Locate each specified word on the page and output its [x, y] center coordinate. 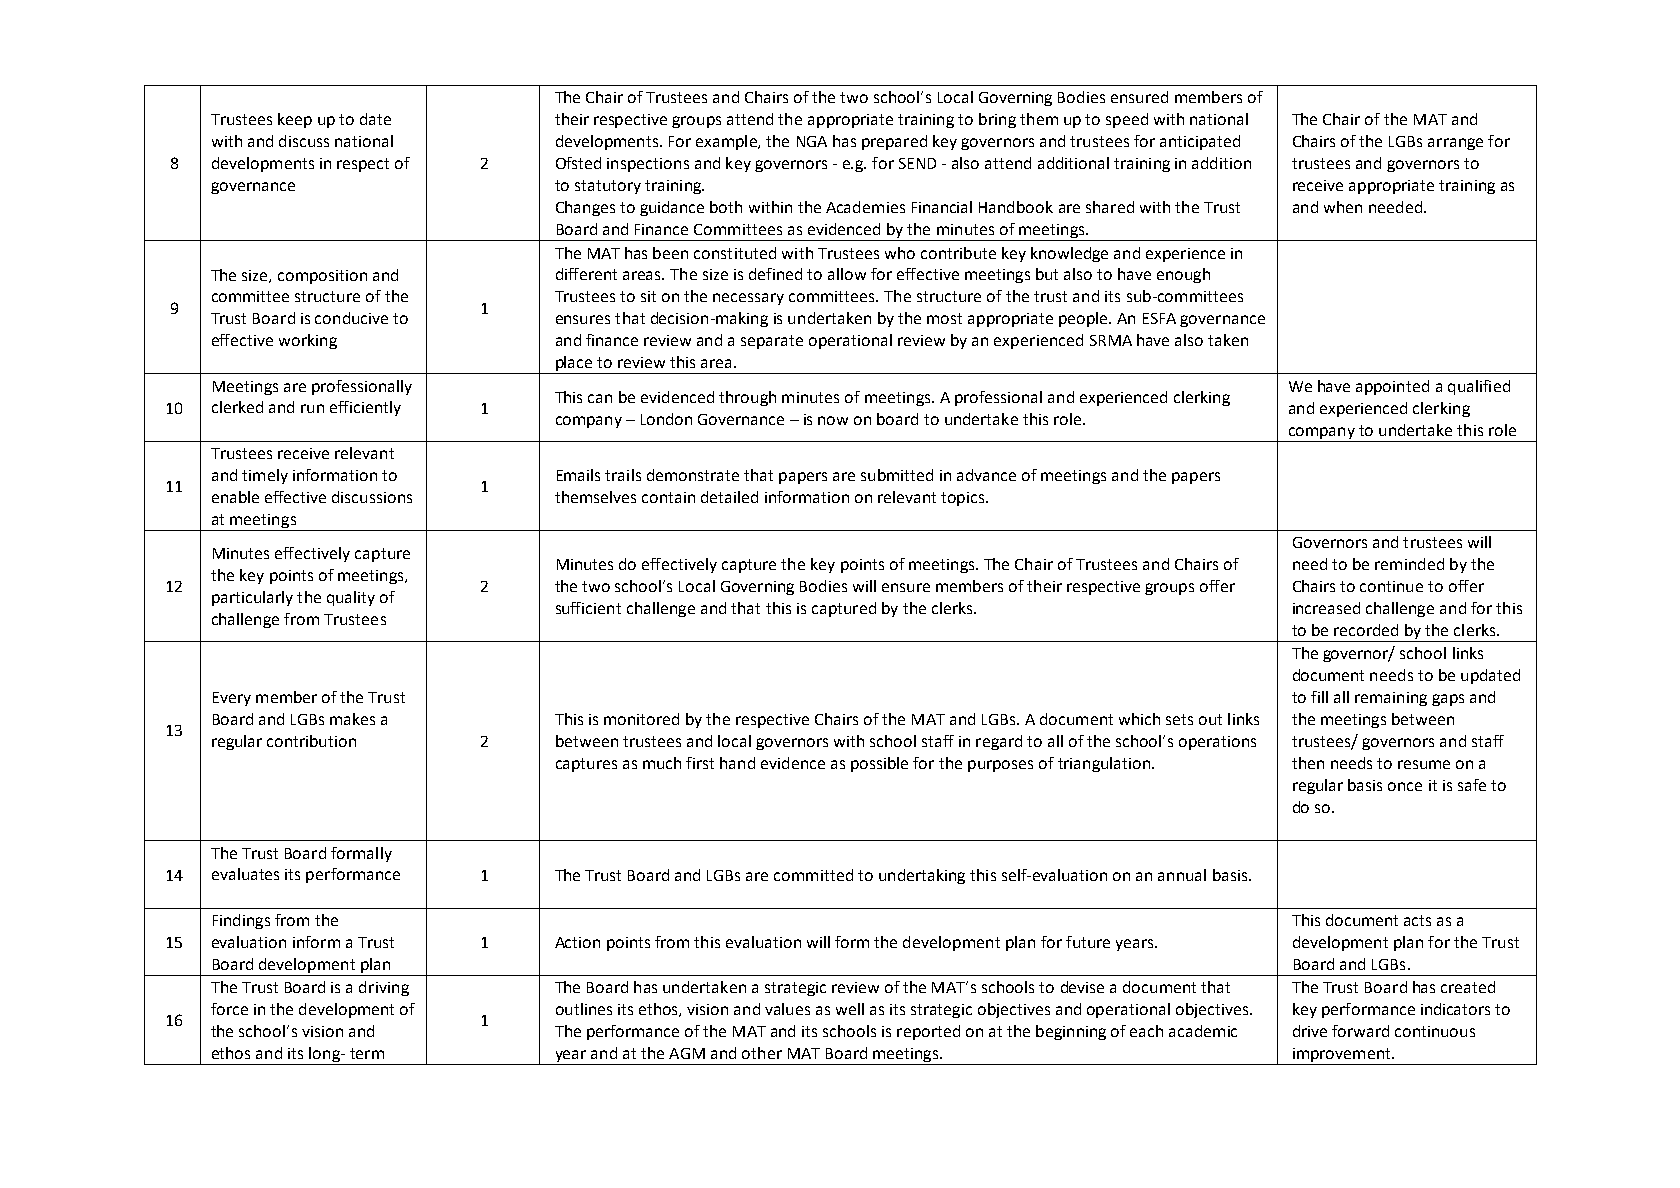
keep [295, 120]
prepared [894, 142]
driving [384, 988]
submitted [897, 475]
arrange [1455, 144]
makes [352, 719]
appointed [1392, 387]
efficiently [365, 408]
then [1308, 763]
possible [879, 764]
